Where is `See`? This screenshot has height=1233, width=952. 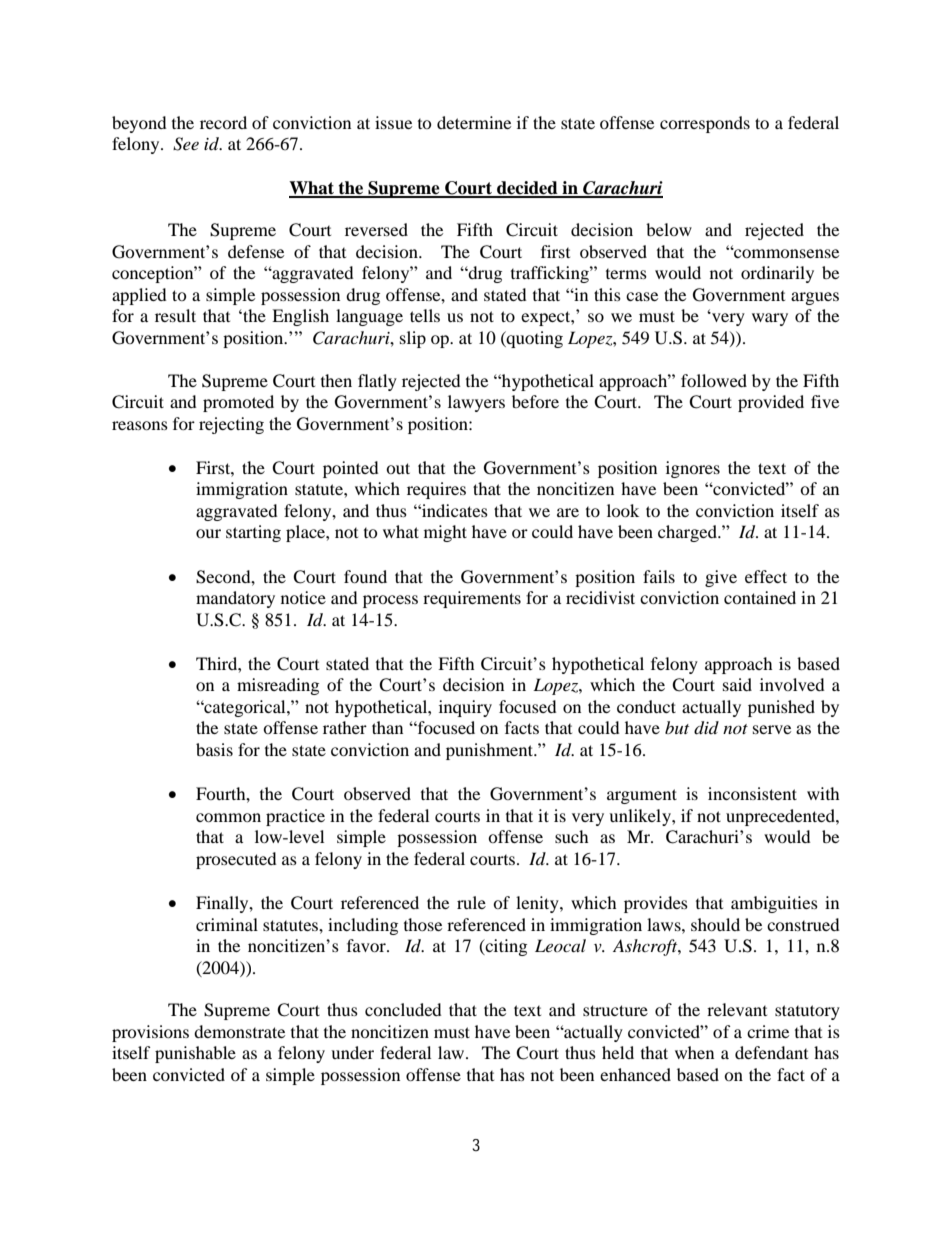 See is located at coordinates (186, 144).
